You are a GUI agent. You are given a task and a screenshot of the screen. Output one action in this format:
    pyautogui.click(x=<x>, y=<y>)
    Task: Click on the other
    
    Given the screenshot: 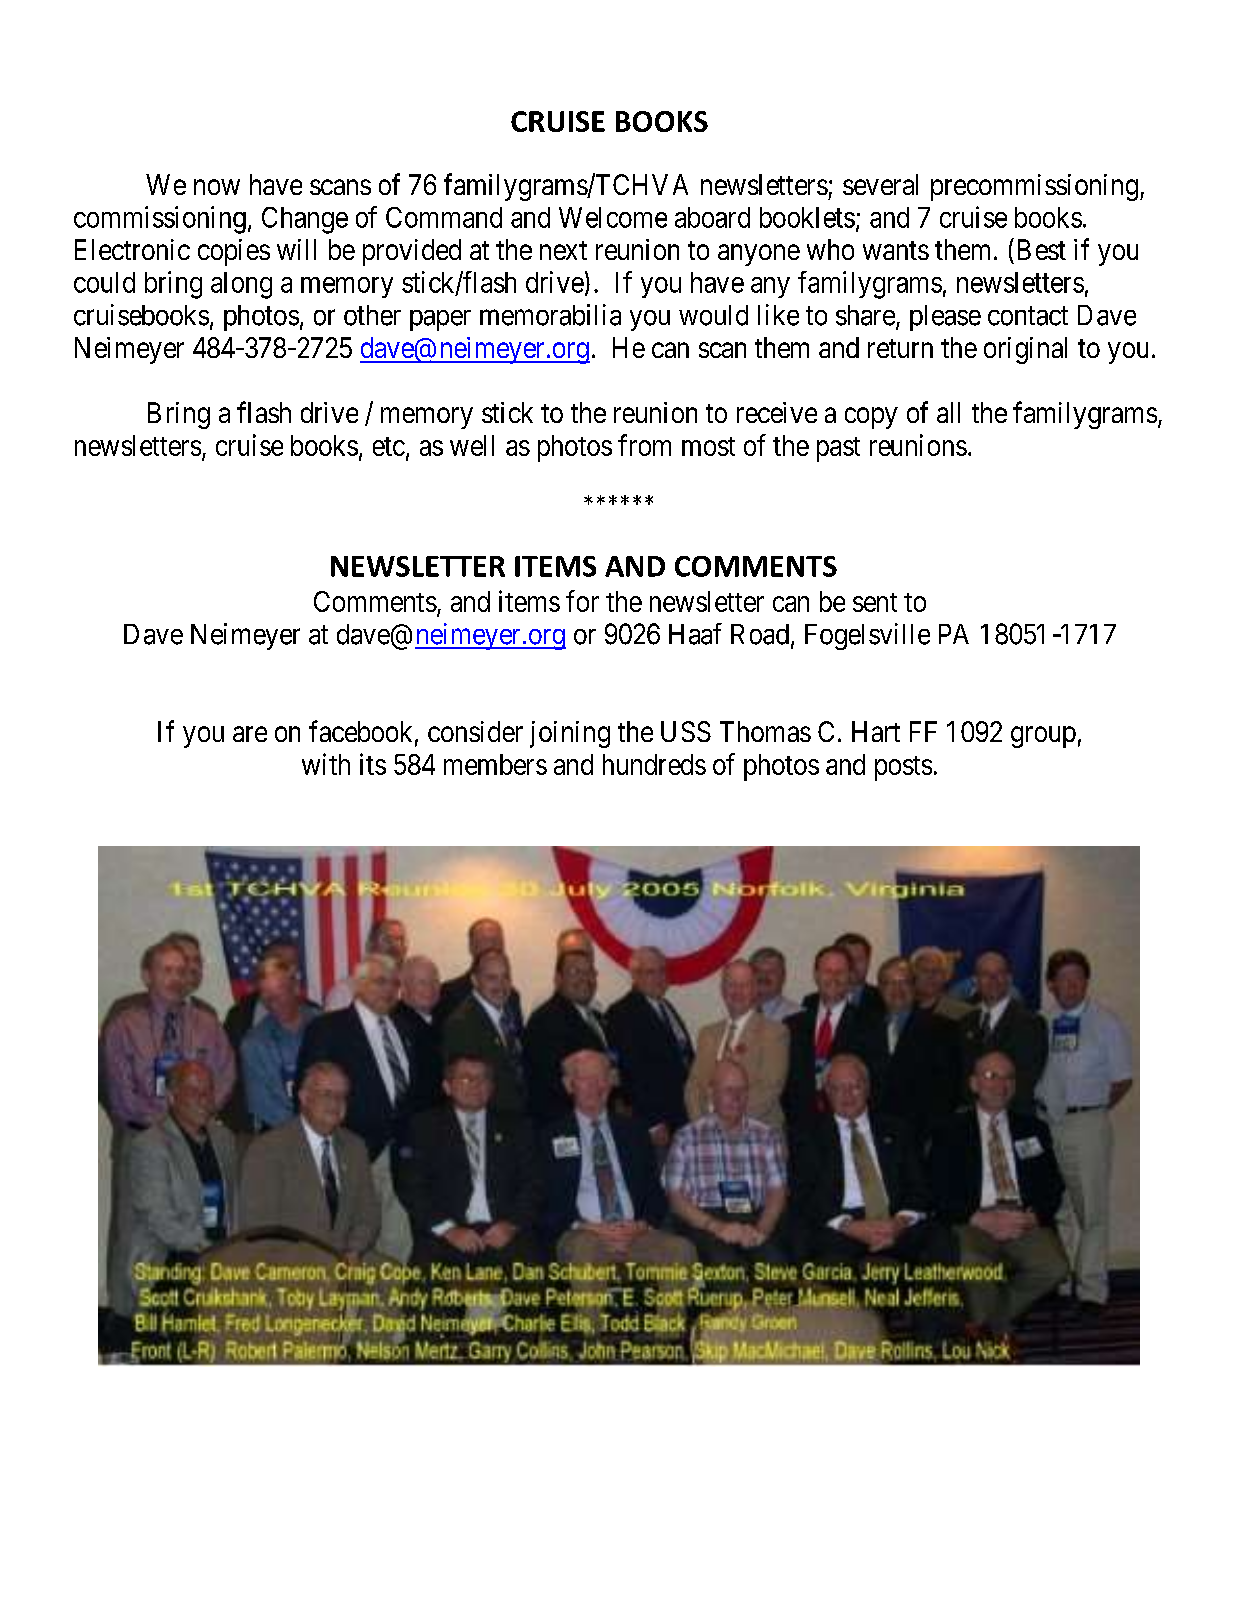 What is the action you would take?
    pyautogui.click(x=372, y=315)
